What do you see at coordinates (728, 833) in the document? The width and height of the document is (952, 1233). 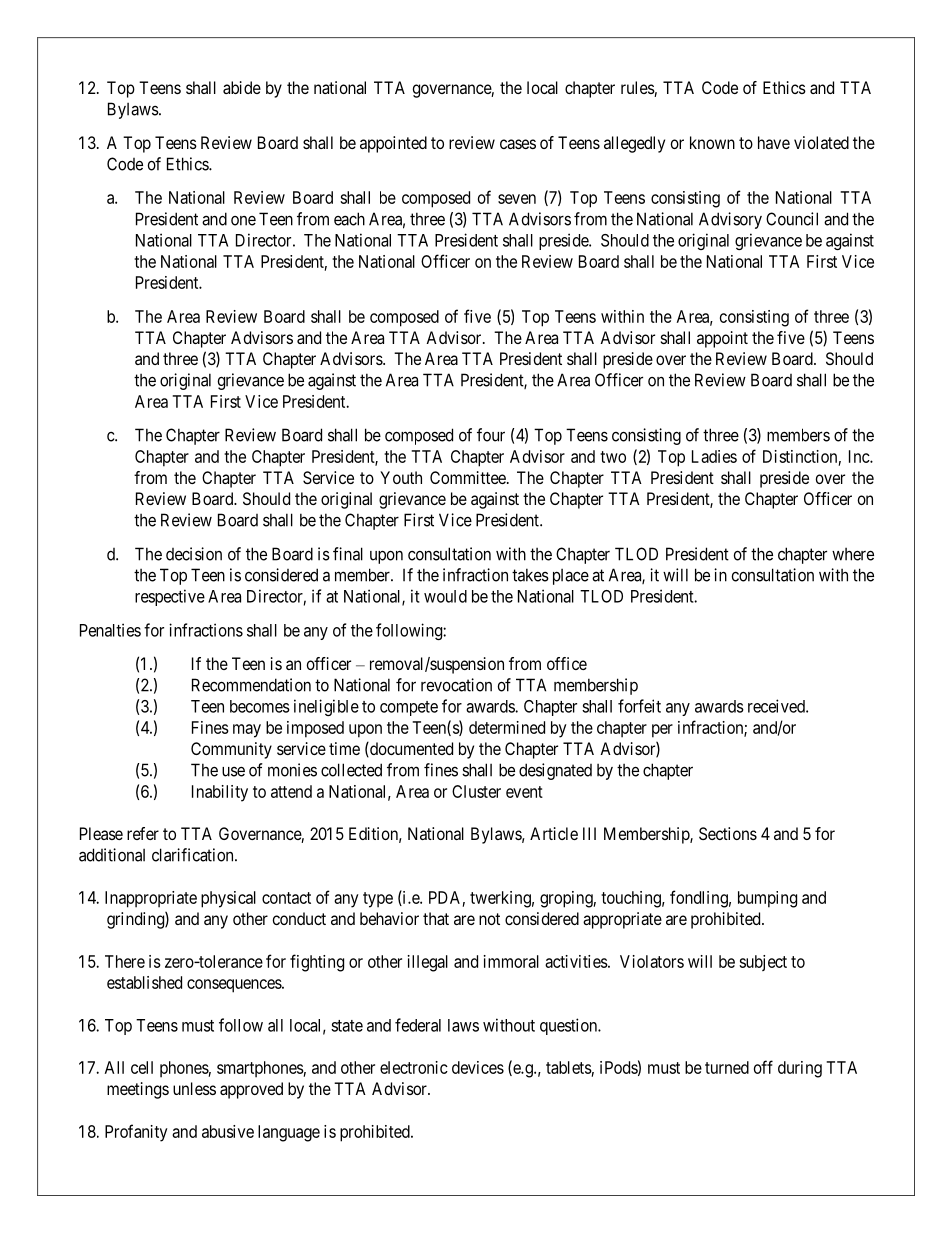 I see `Sections` at bounding box center [728, 833].
